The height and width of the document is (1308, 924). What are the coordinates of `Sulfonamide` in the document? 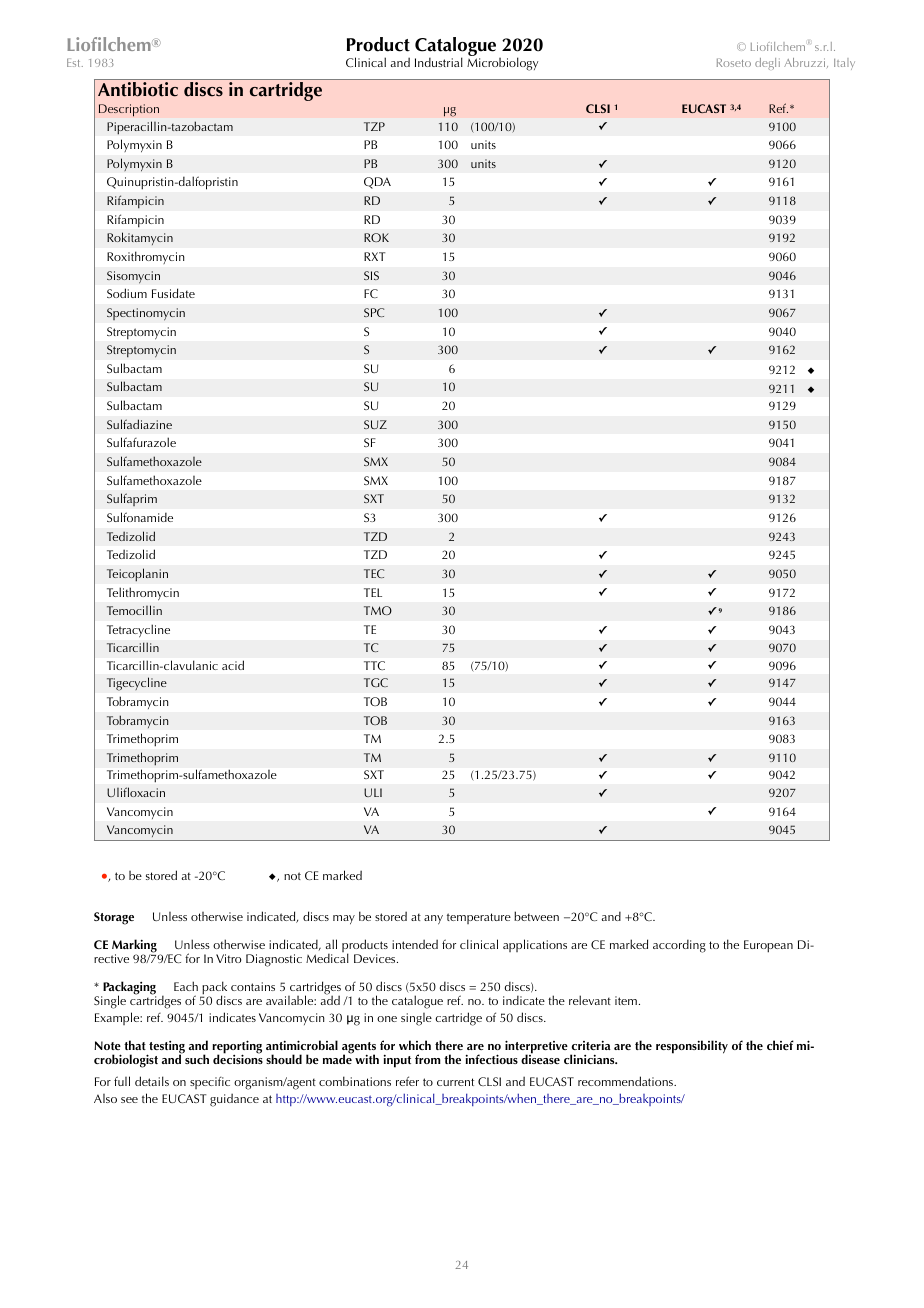 It's located at (140, 517).
